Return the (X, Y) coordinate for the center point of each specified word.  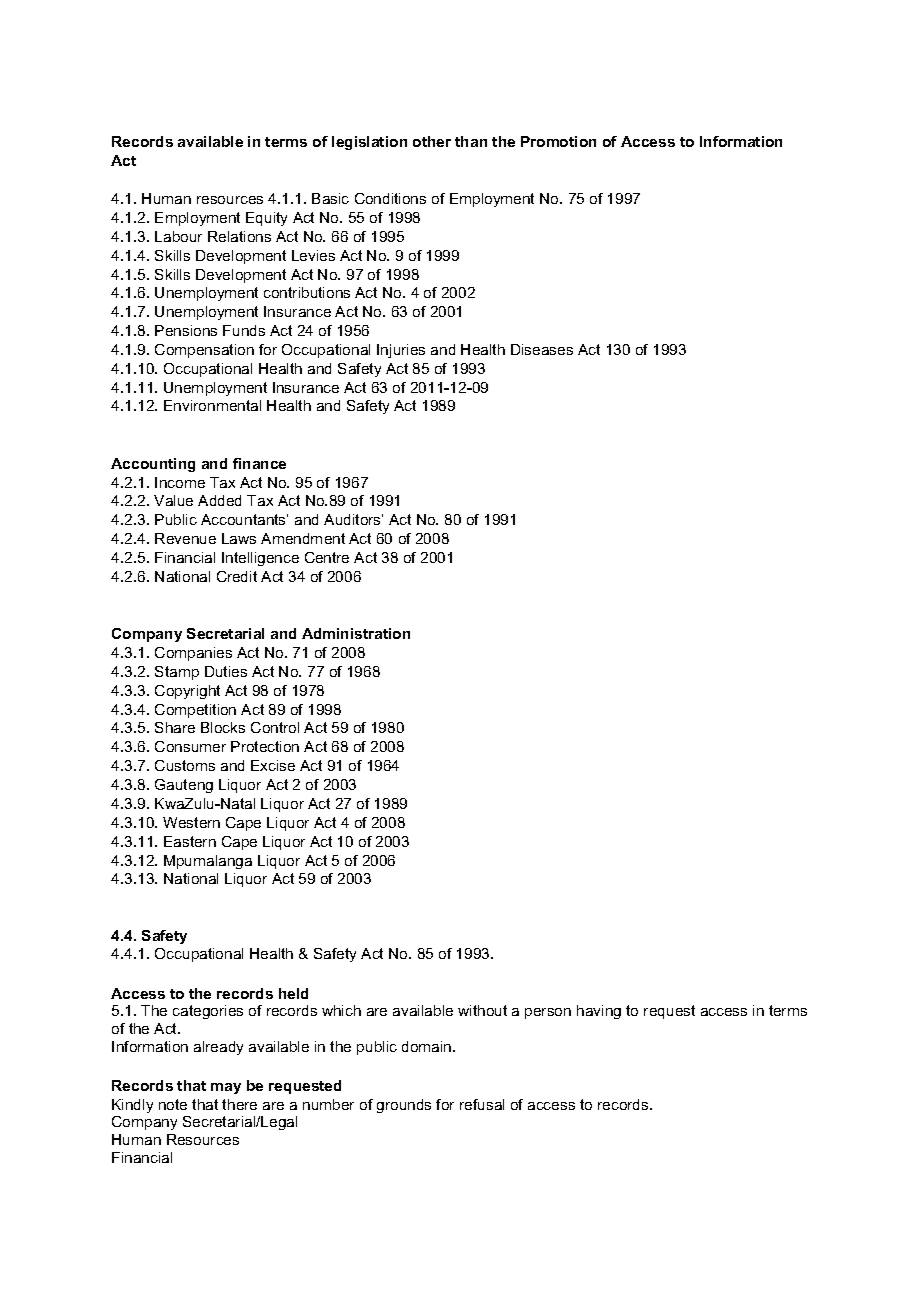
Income (180, 482)
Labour (178, 236)
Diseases (542, 349)
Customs (185, 765)
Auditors (353, 519)
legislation (369, 143)
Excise (273, 765)
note (173, 1104)
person (548, 1013)
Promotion (558, 141)
